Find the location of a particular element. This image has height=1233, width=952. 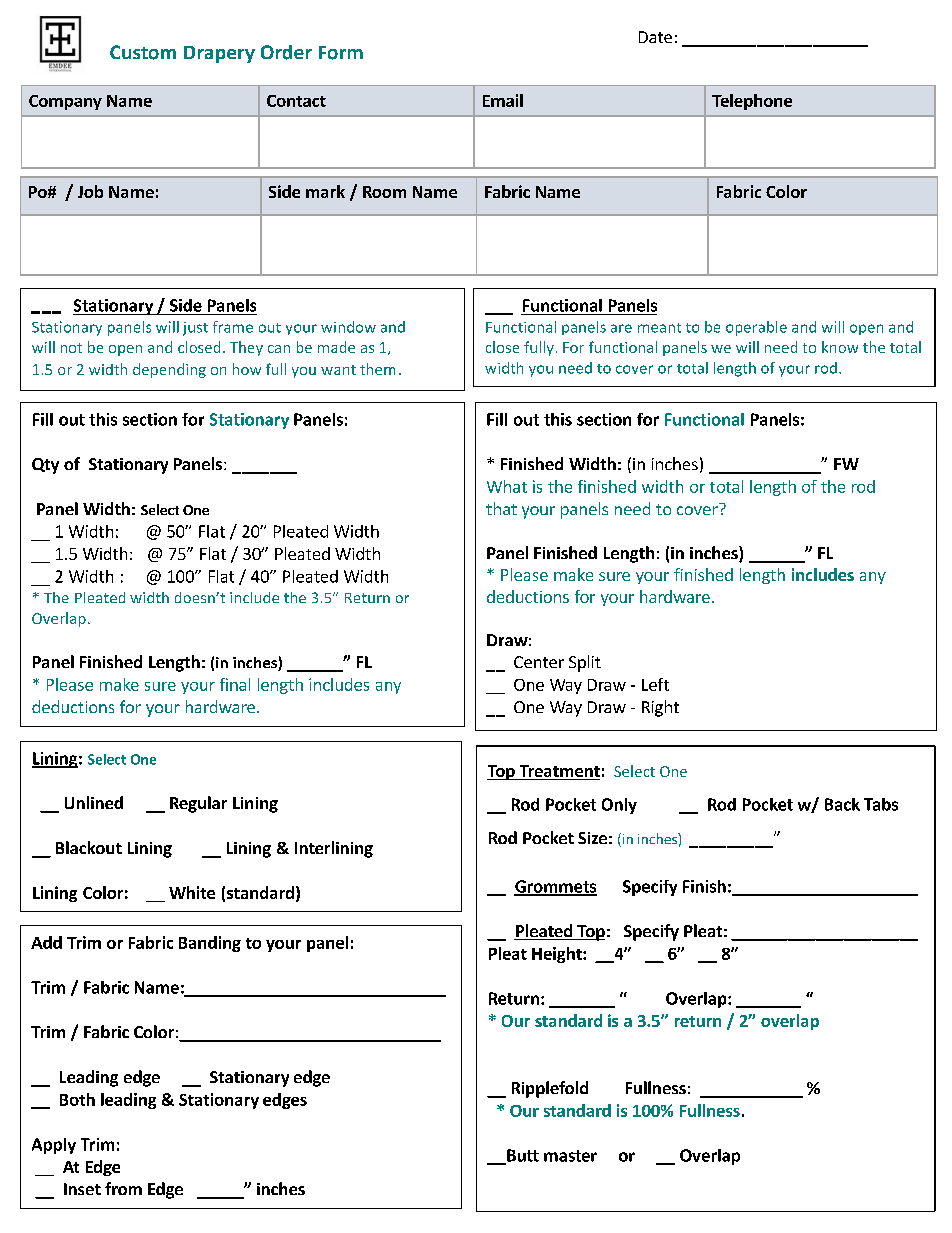

from is located at coordinates (123, 1188).
